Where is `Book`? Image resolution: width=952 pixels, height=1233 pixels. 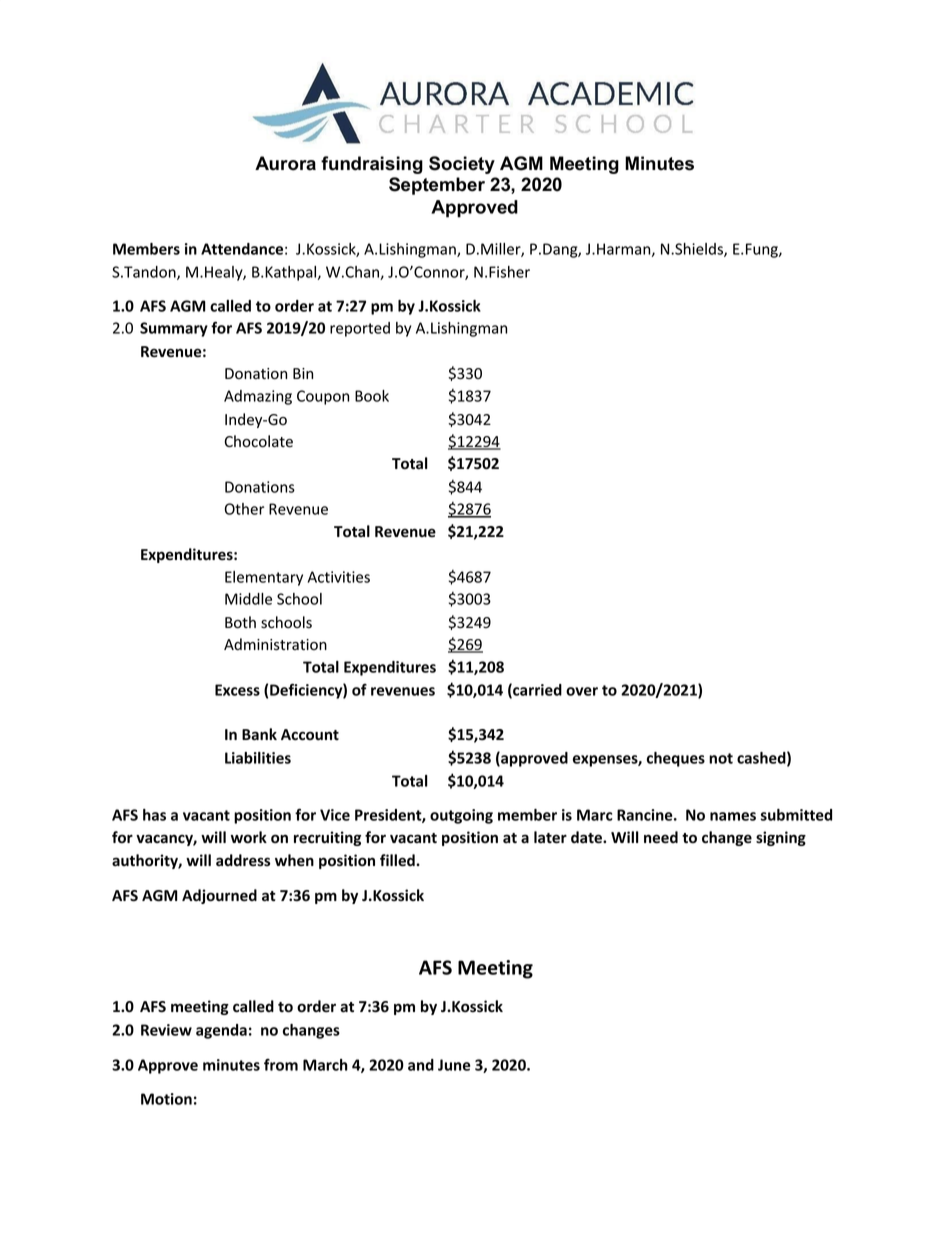 Book is located at coordinates (372, 396).
